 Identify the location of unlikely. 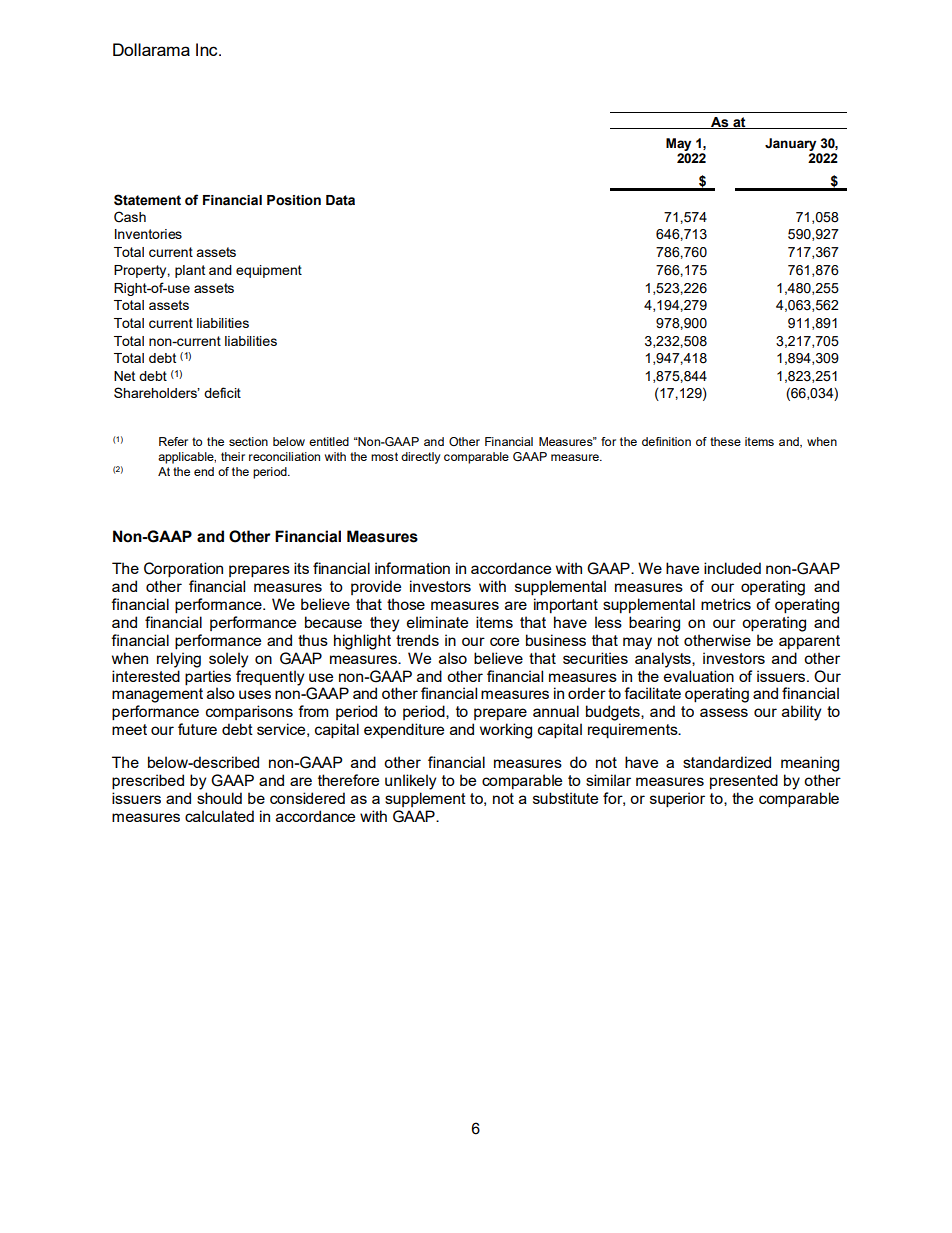
(410, 782).
